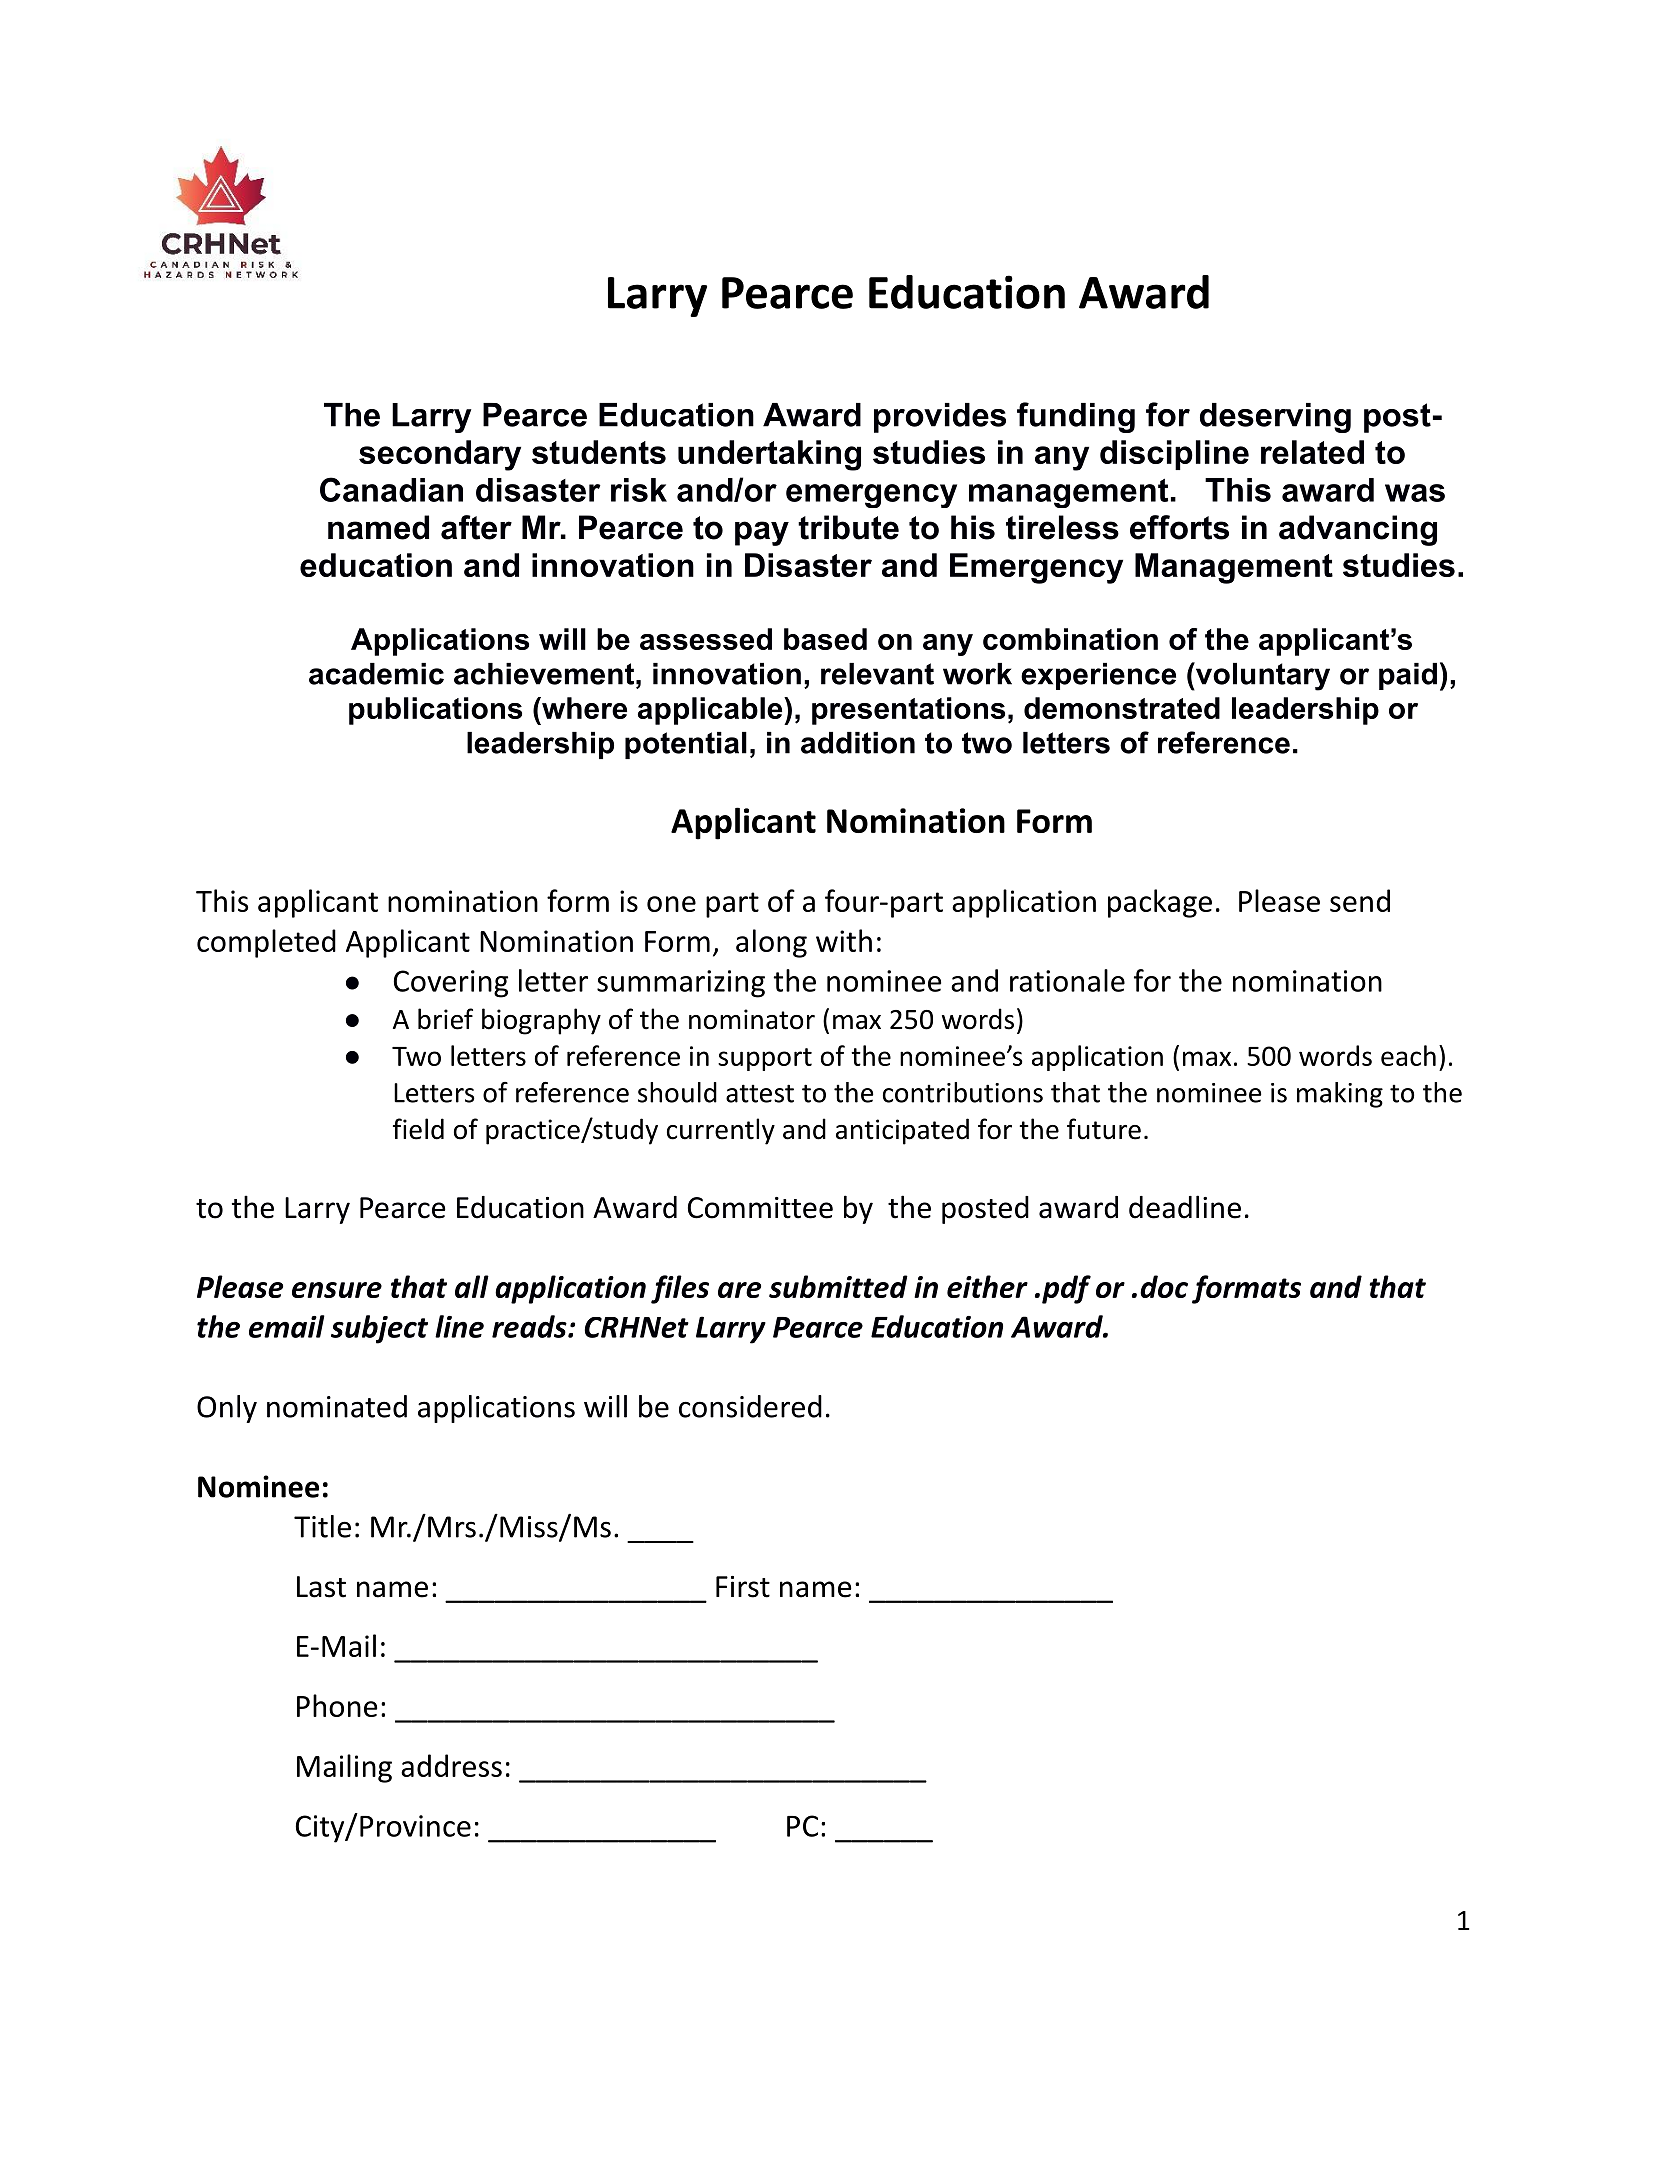  I want to click on First, so click(743, 1587).
